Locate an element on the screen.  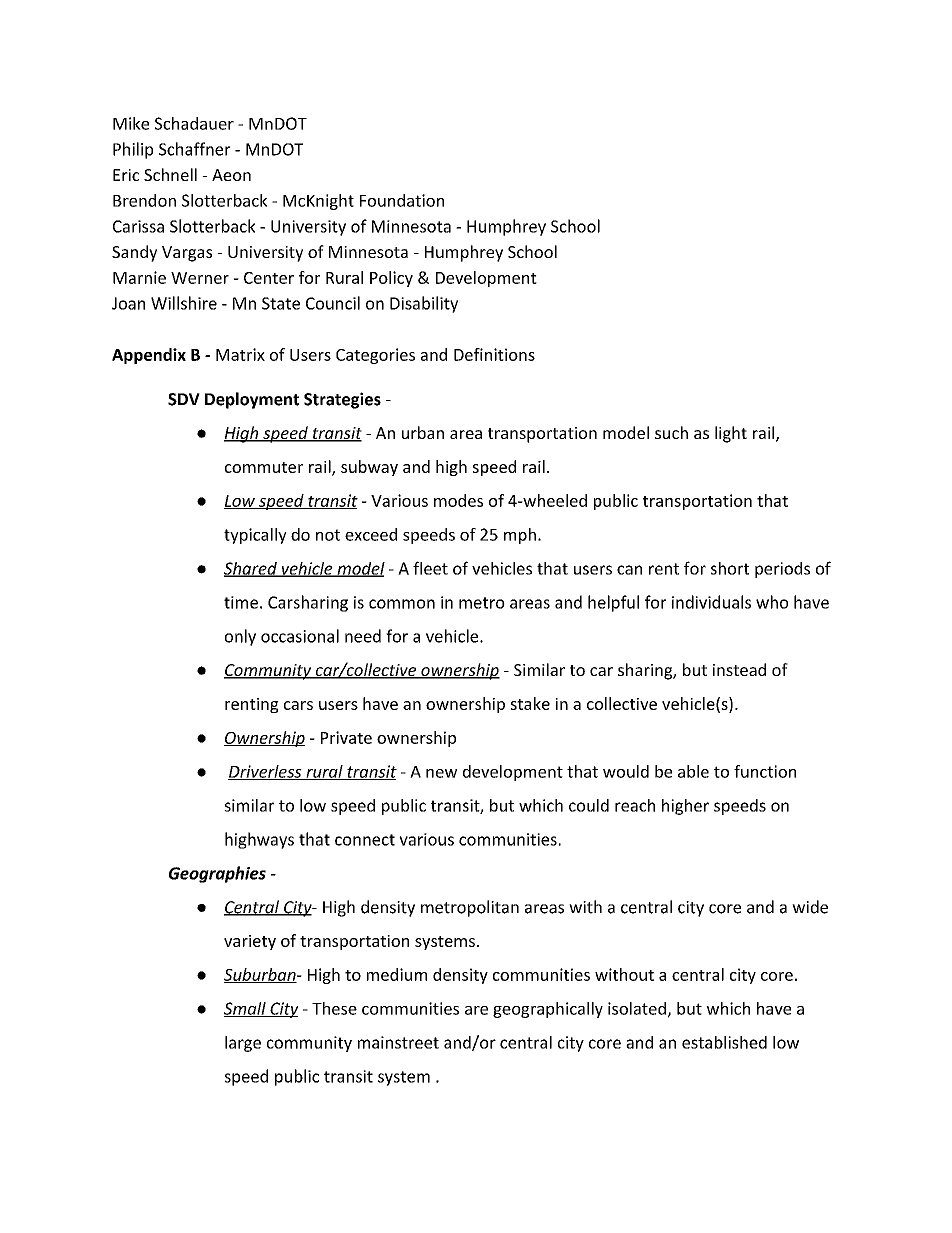
Aeon is located at coordinates (231, 175).
